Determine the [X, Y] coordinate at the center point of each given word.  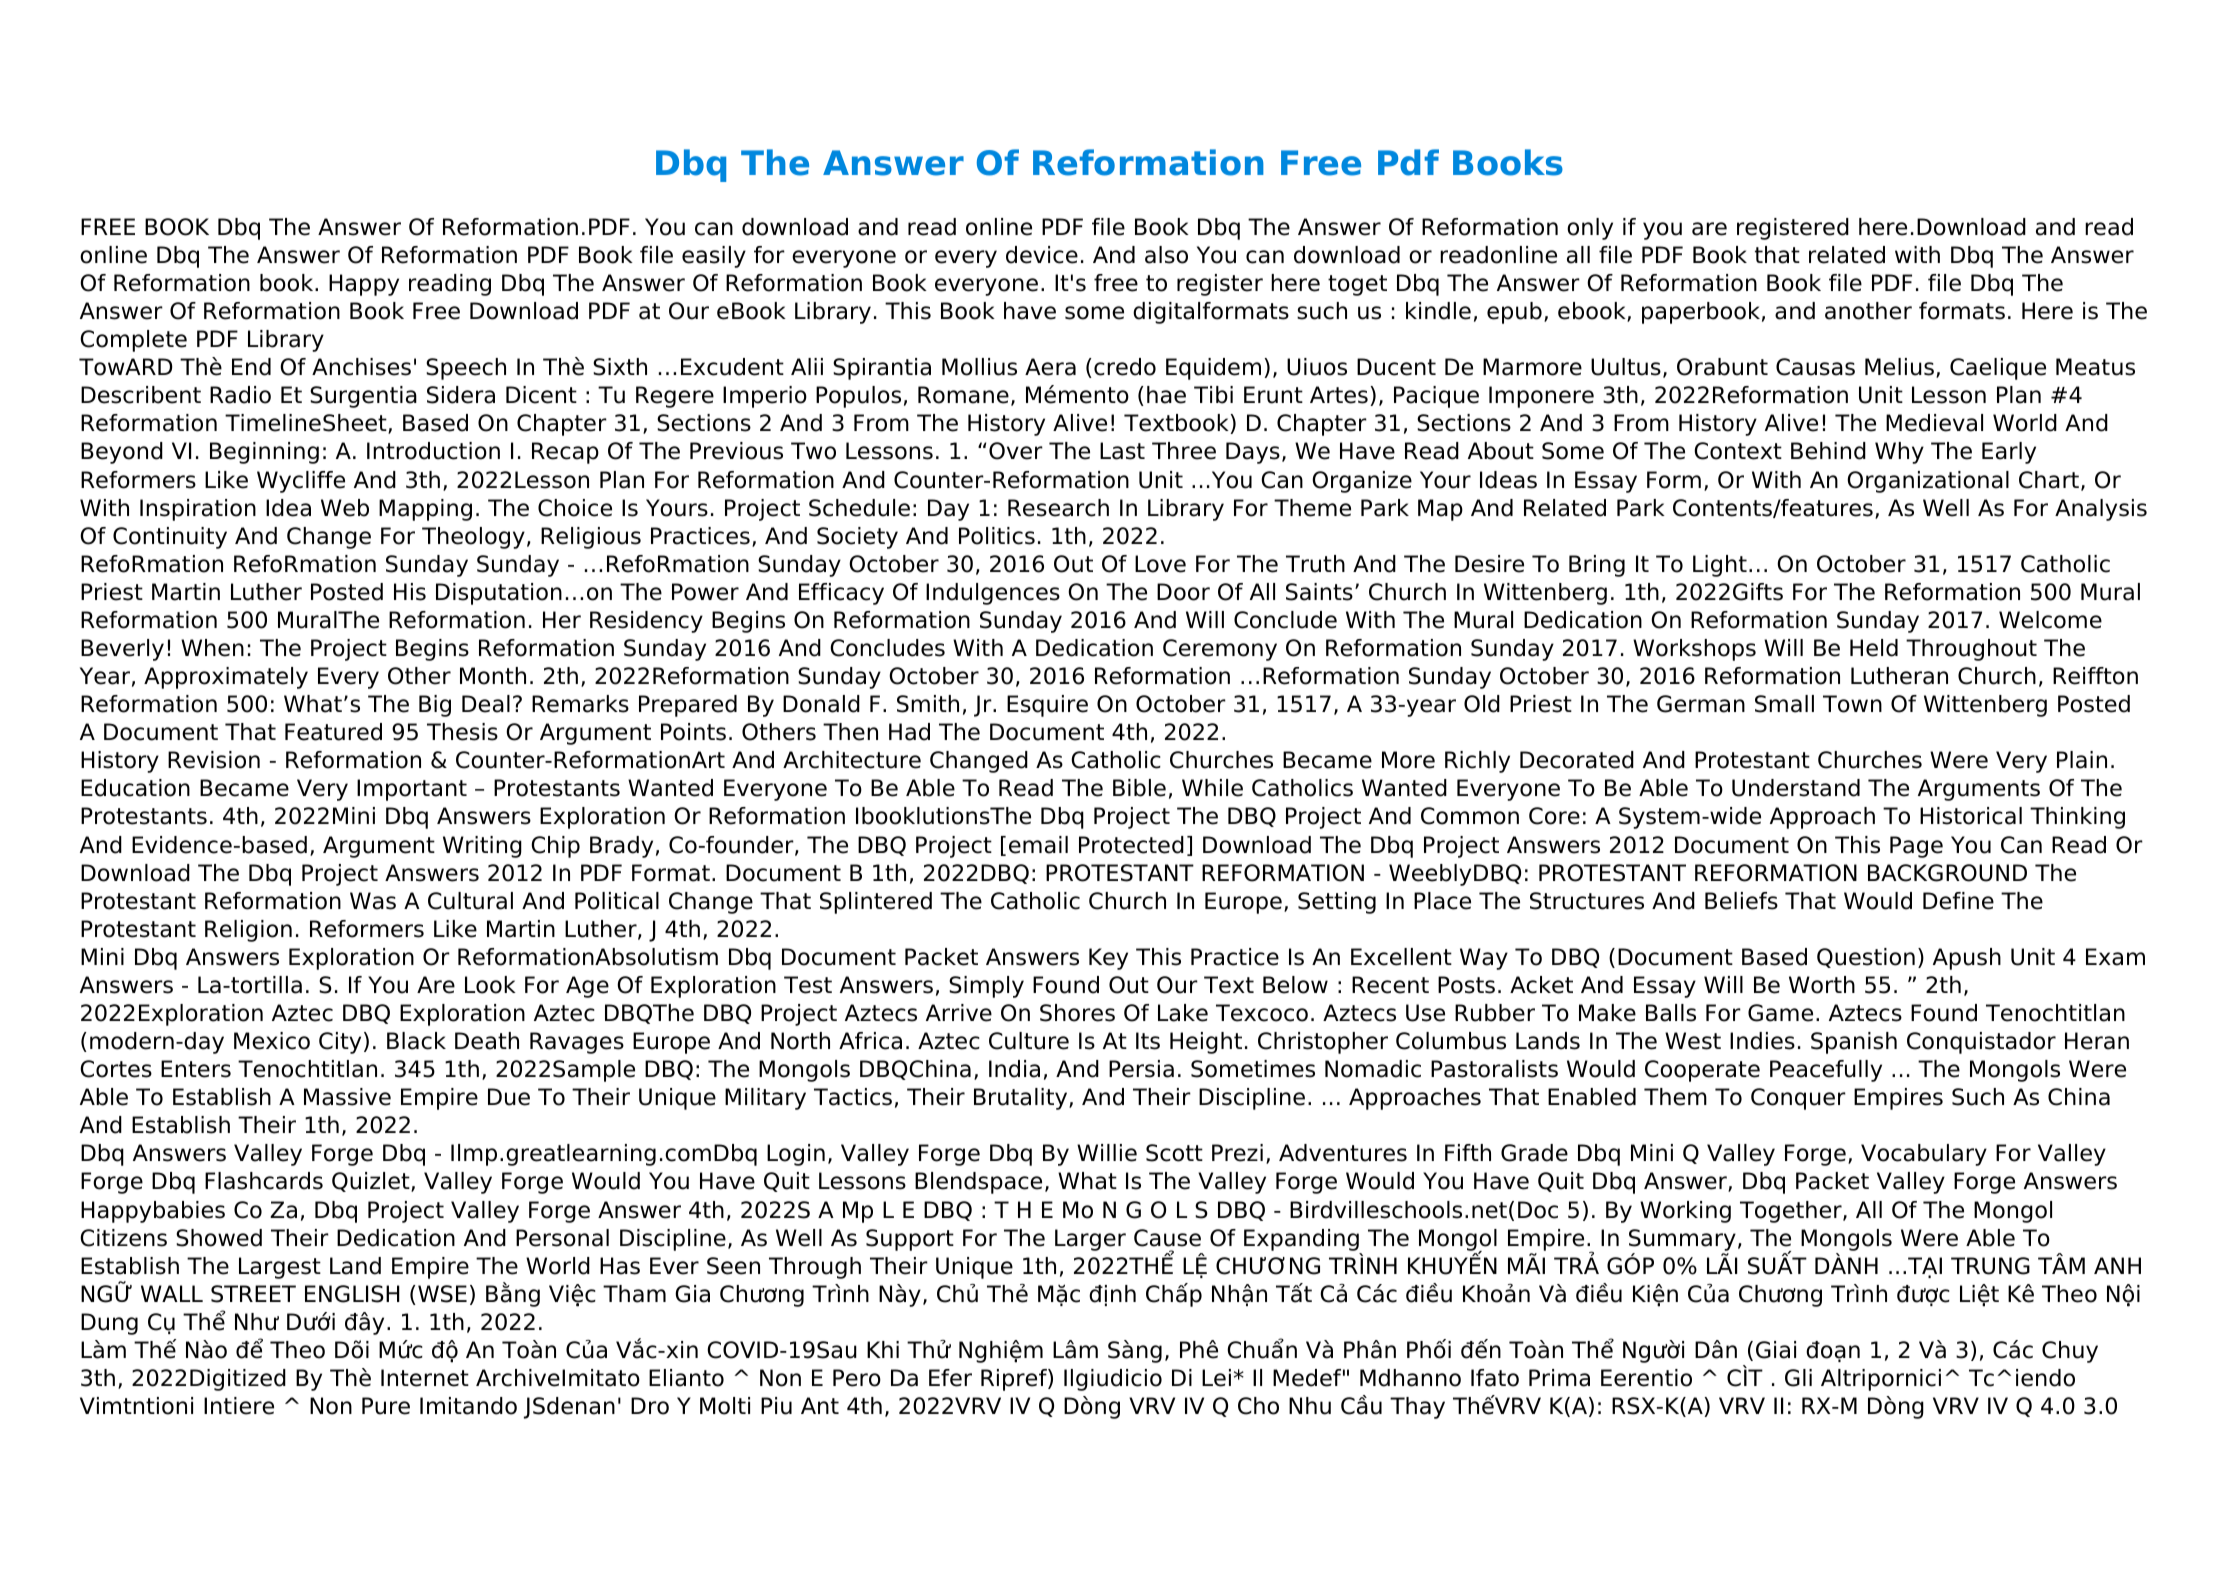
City [340, 1043]
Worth [1822, 985]
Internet [425, 1378]
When [212, 648]
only [1590, 229]
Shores [1077, 1013]
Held [1874, 648]
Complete [133, 341]
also [1166, 255]
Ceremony [1220, 650]
